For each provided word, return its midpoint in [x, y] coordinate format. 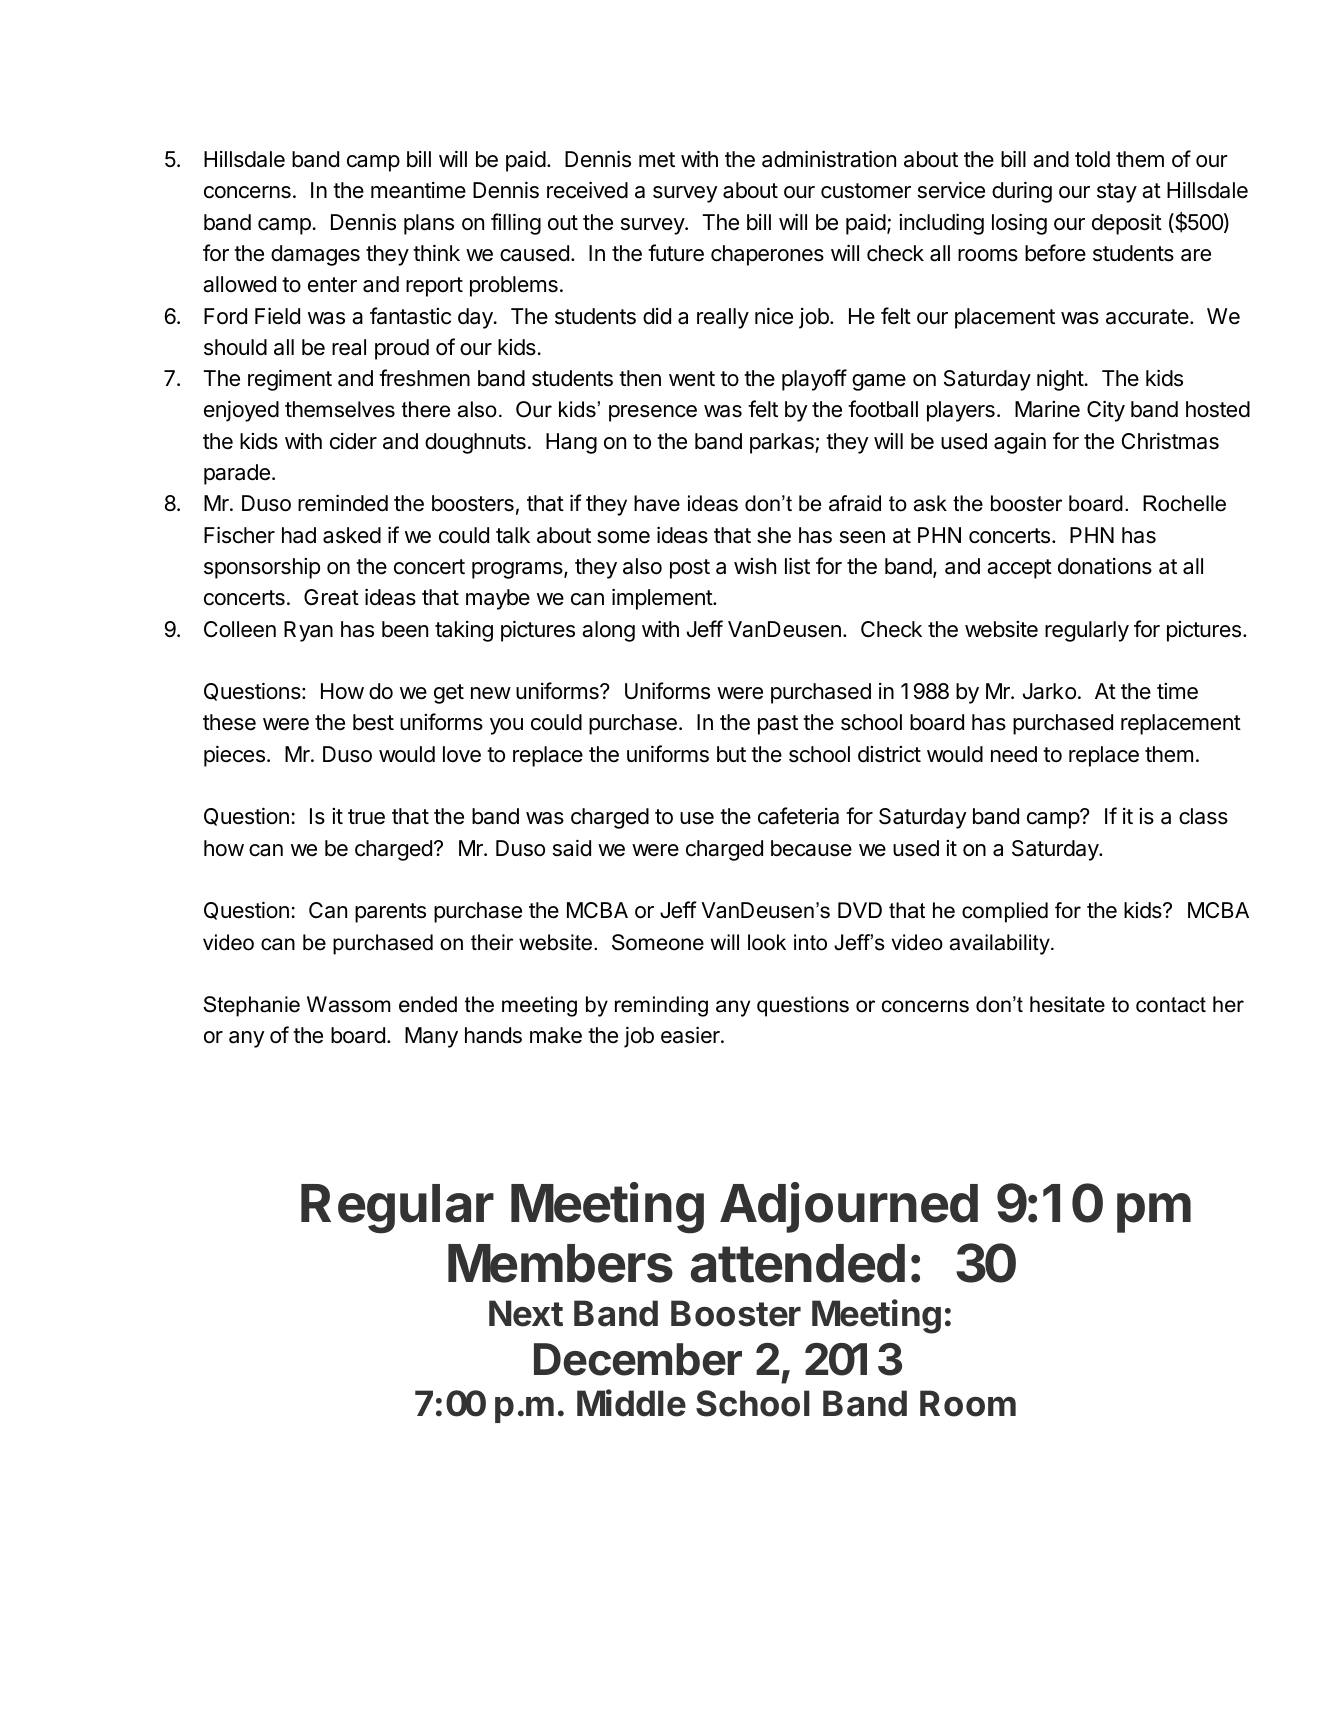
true [366, 817]
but [731, 754]
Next [526, 1313]
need [1014, 754]
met [657, 160]
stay [1117, 193]
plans [429, 224]
